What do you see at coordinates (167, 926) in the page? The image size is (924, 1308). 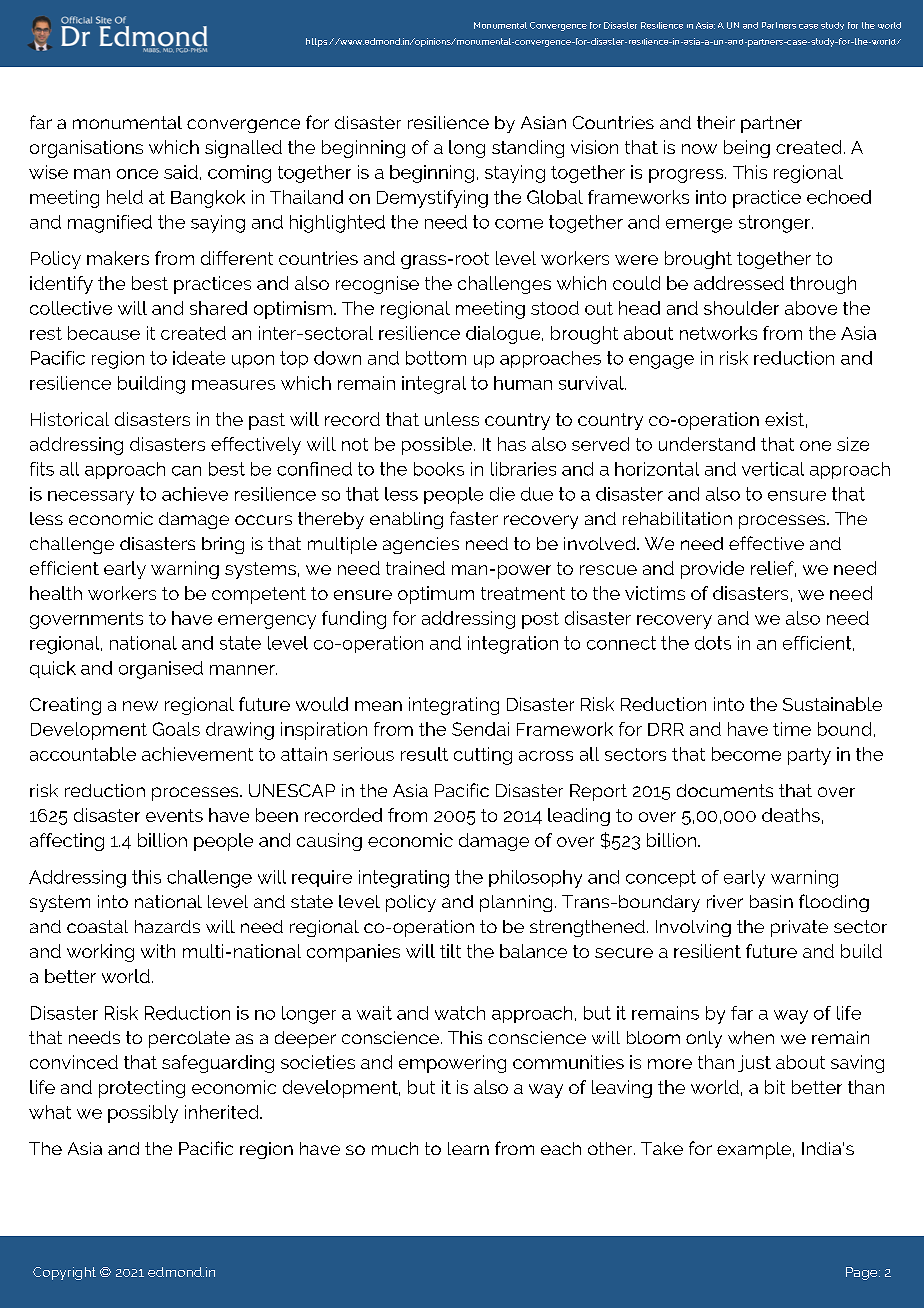 I see `hazards` at bounding box center [167, 926].
